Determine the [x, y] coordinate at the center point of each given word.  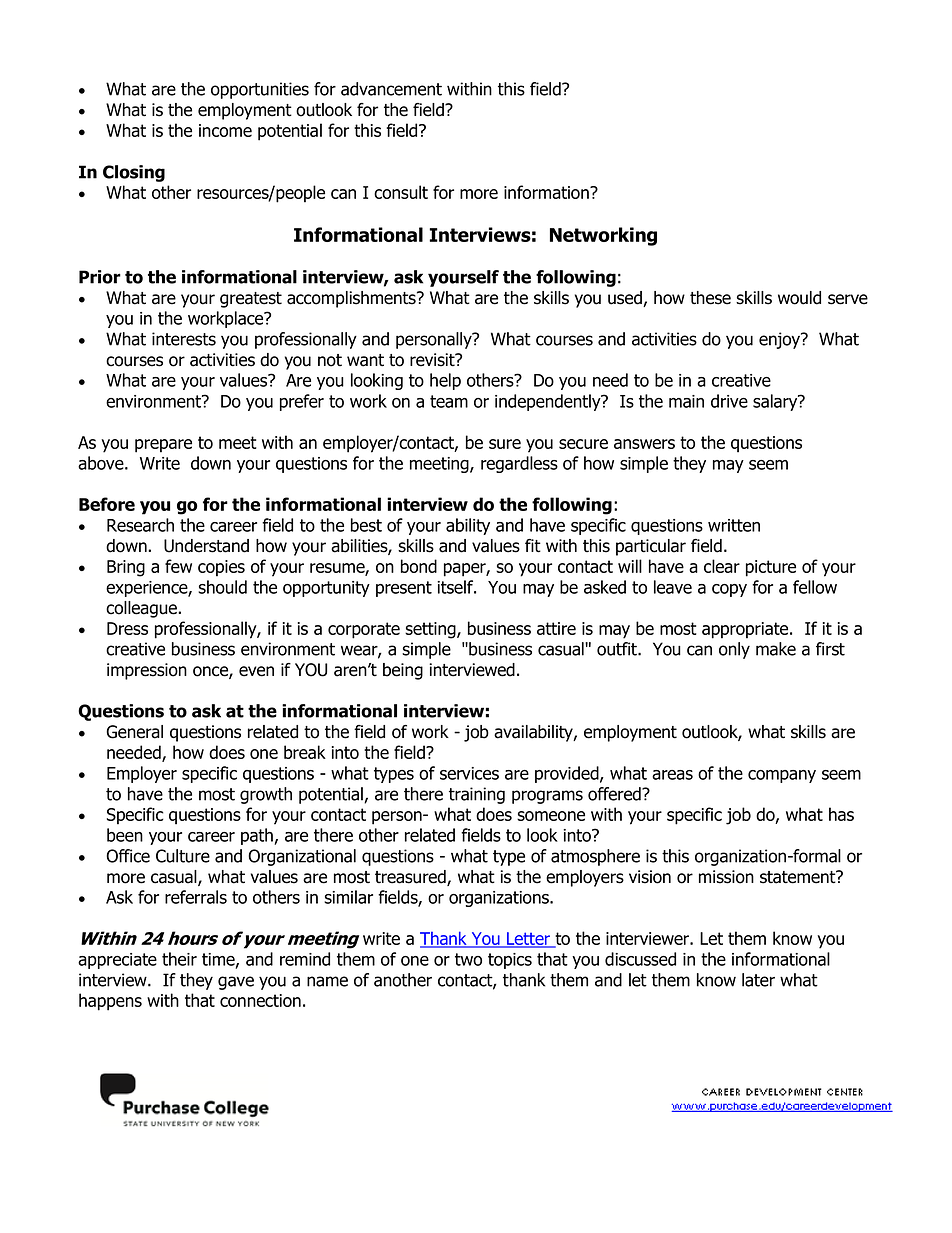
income [225, 130]
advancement [391, 89]
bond [419, 566]
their [179, 959]
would [799, 298]
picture [771, 568]
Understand [206, 546]
